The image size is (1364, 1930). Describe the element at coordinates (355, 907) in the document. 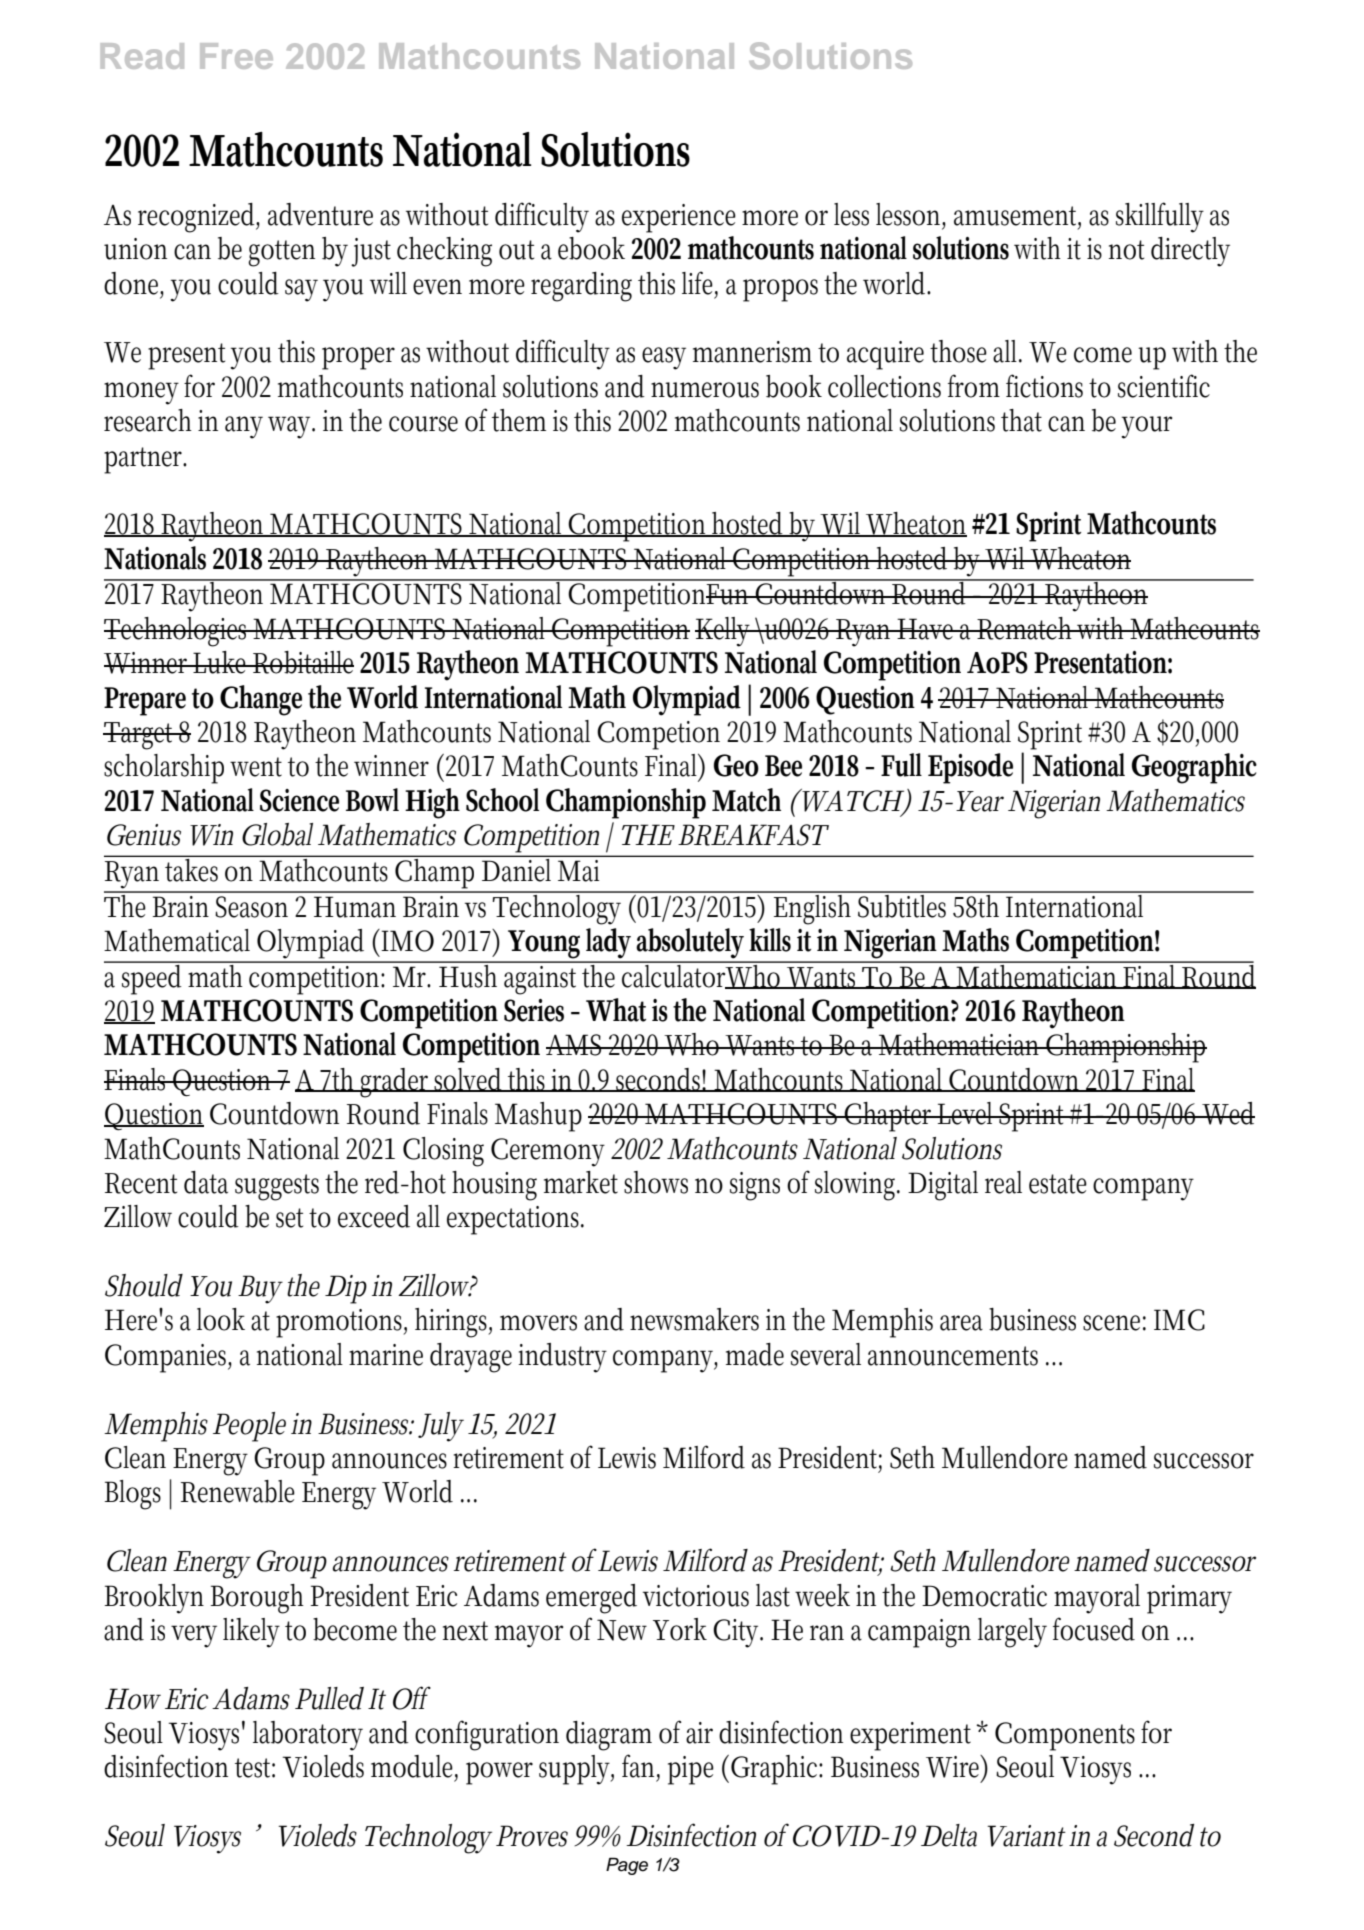

I see `Human` at that location.
